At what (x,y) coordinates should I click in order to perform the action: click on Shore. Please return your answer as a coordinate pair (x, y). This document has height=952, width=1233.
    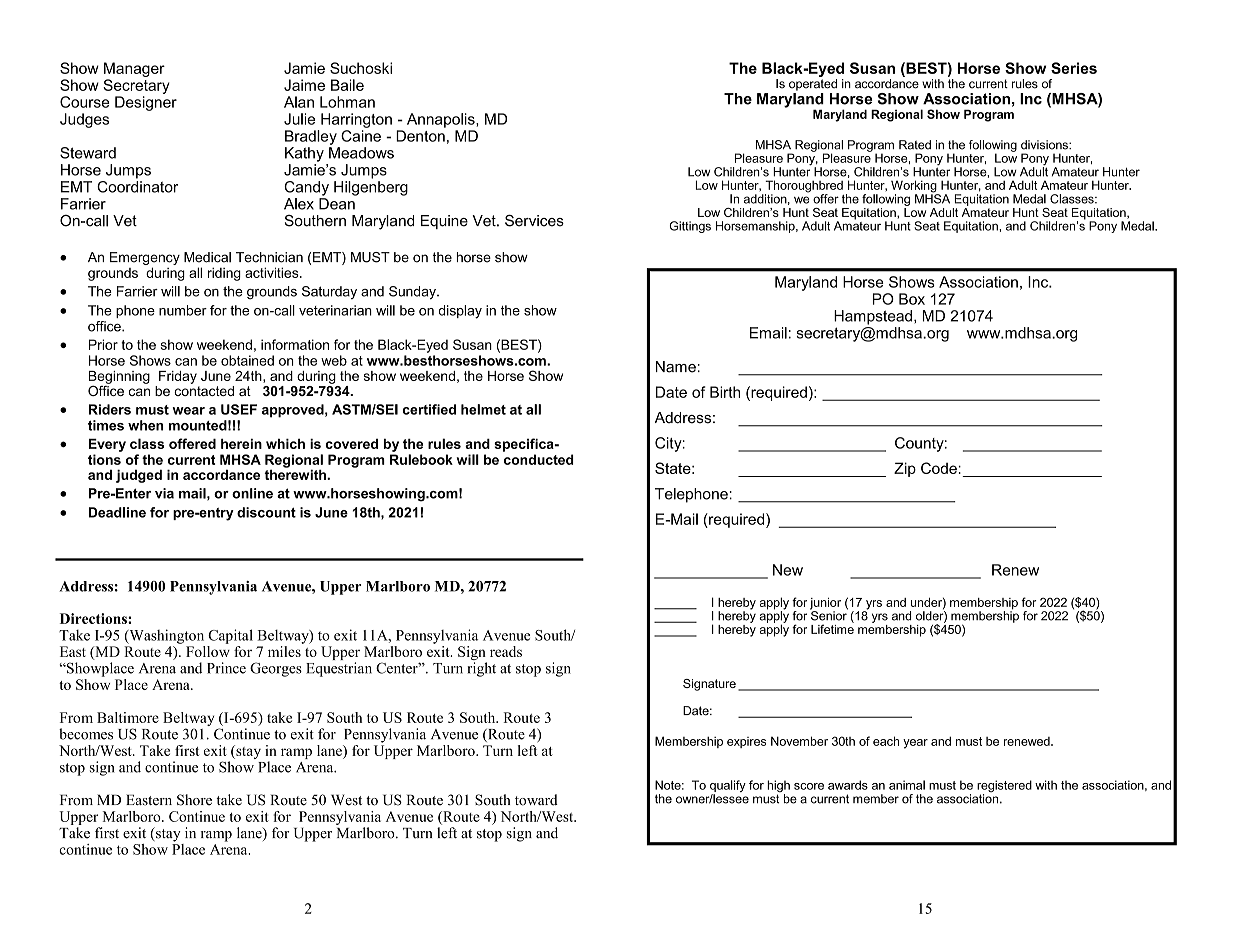
    Looking at the image, I should click on (194, 800).
